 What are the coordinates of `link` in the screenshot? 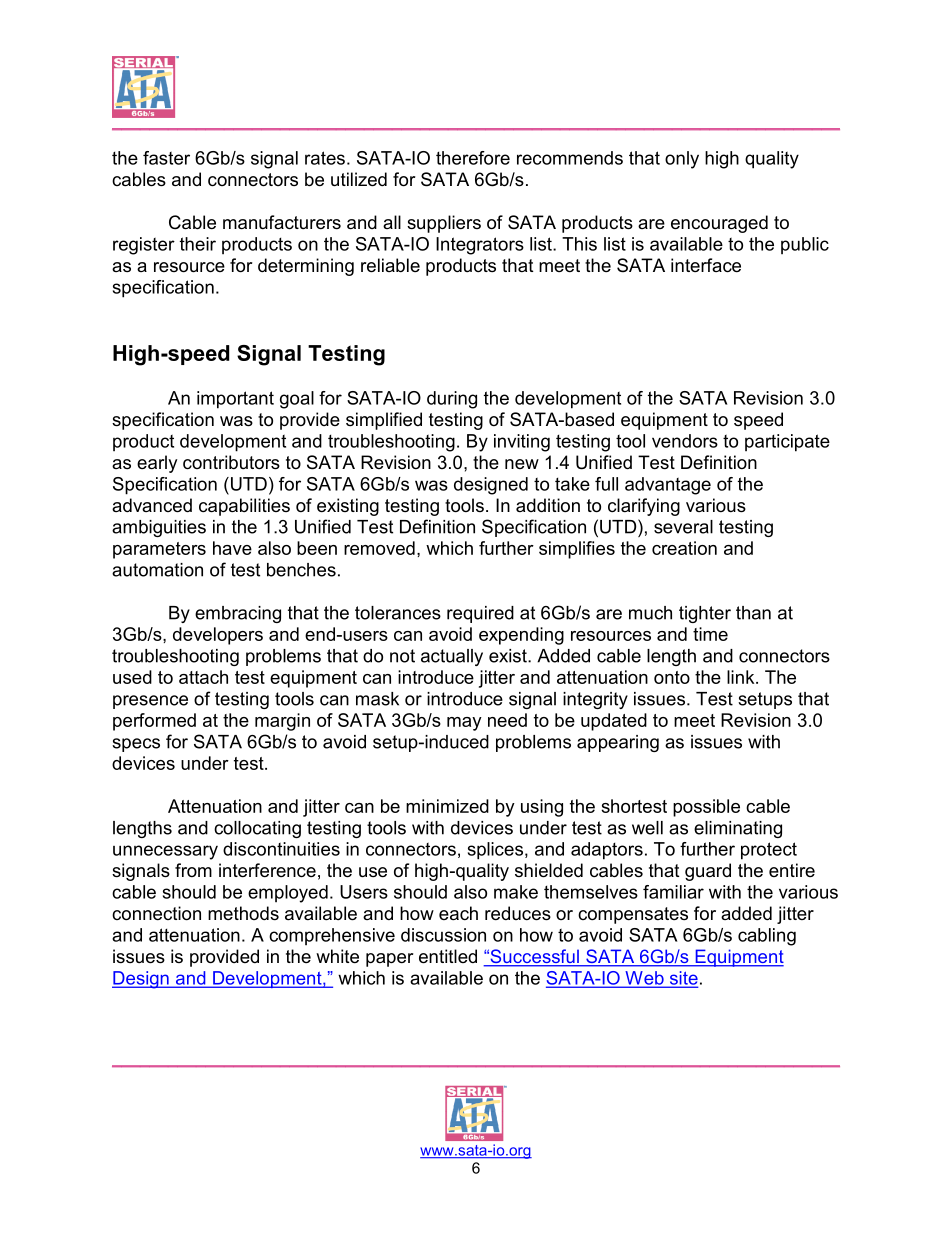 It's located at (742, 677).
